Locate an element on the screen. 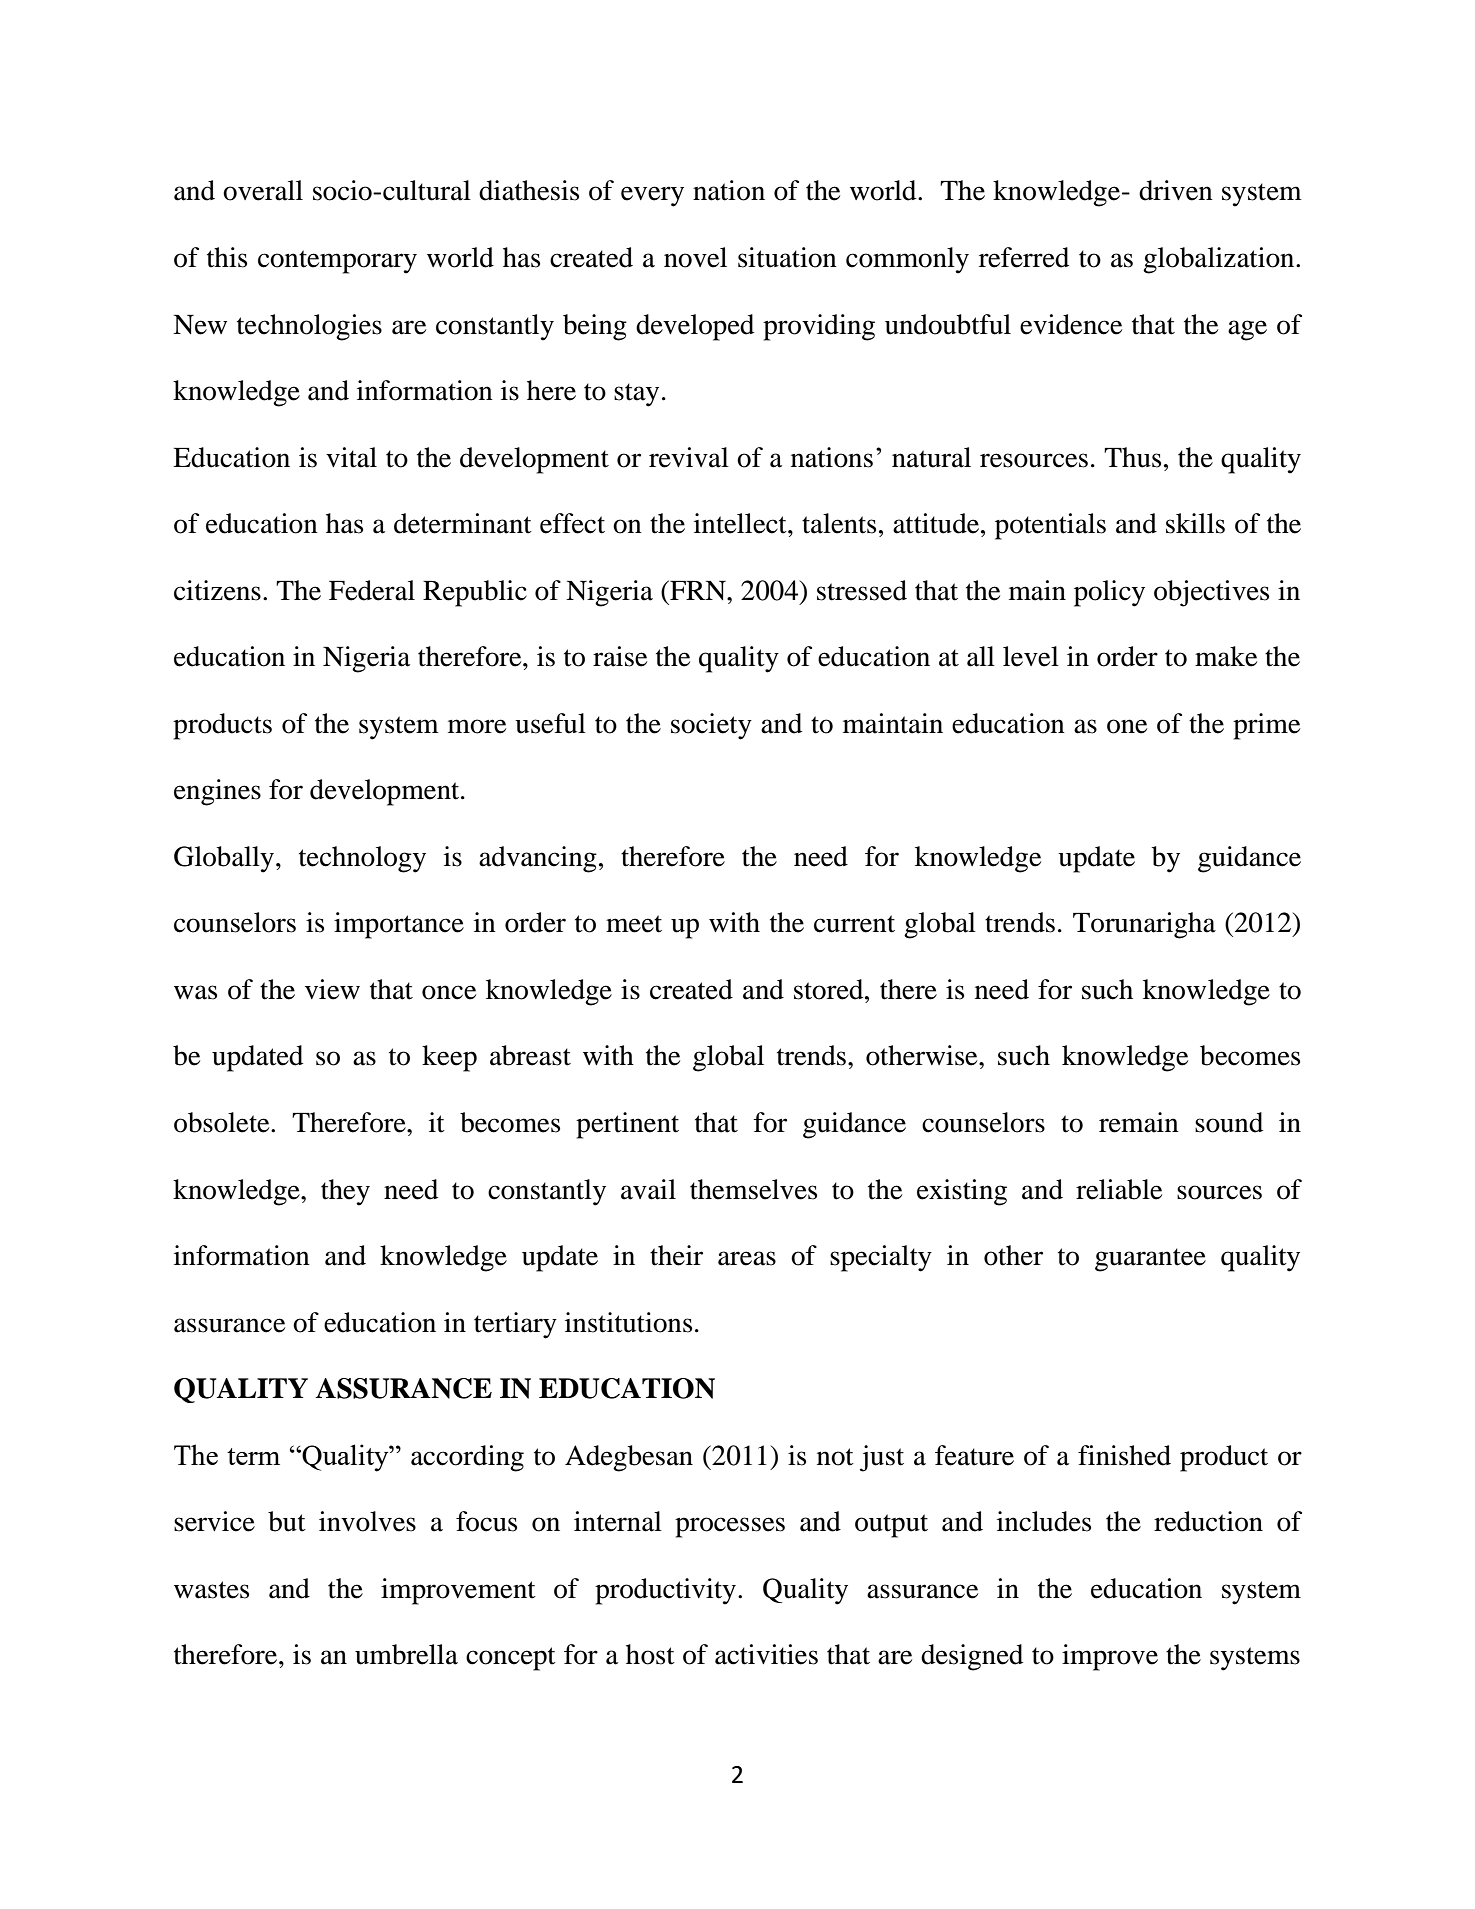 The image size is (1475, 1909). intellect is located at coordinates (741, 523).
